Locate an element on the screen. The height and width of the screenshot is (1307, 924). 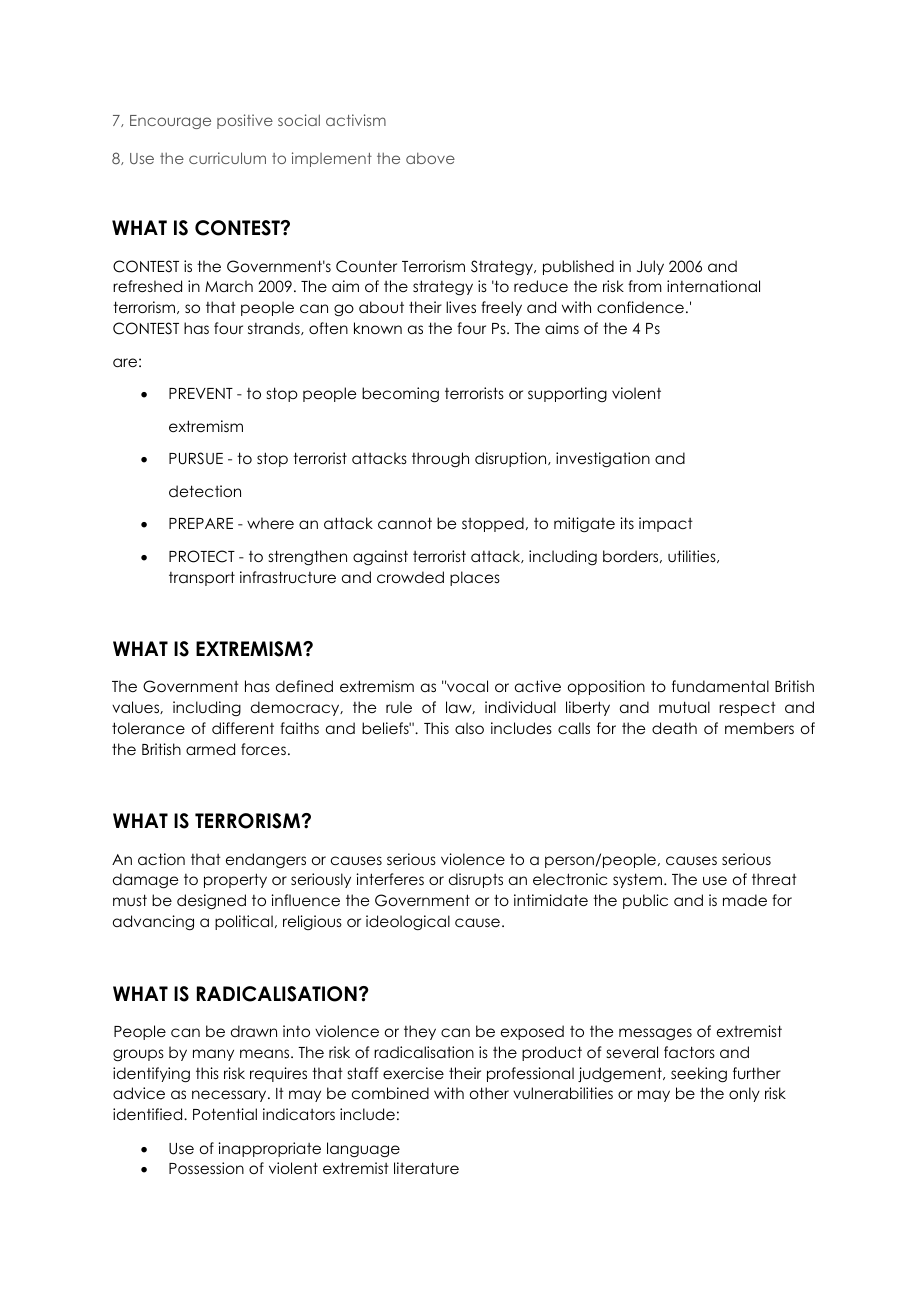
July is located at coordinates (650, 267).
